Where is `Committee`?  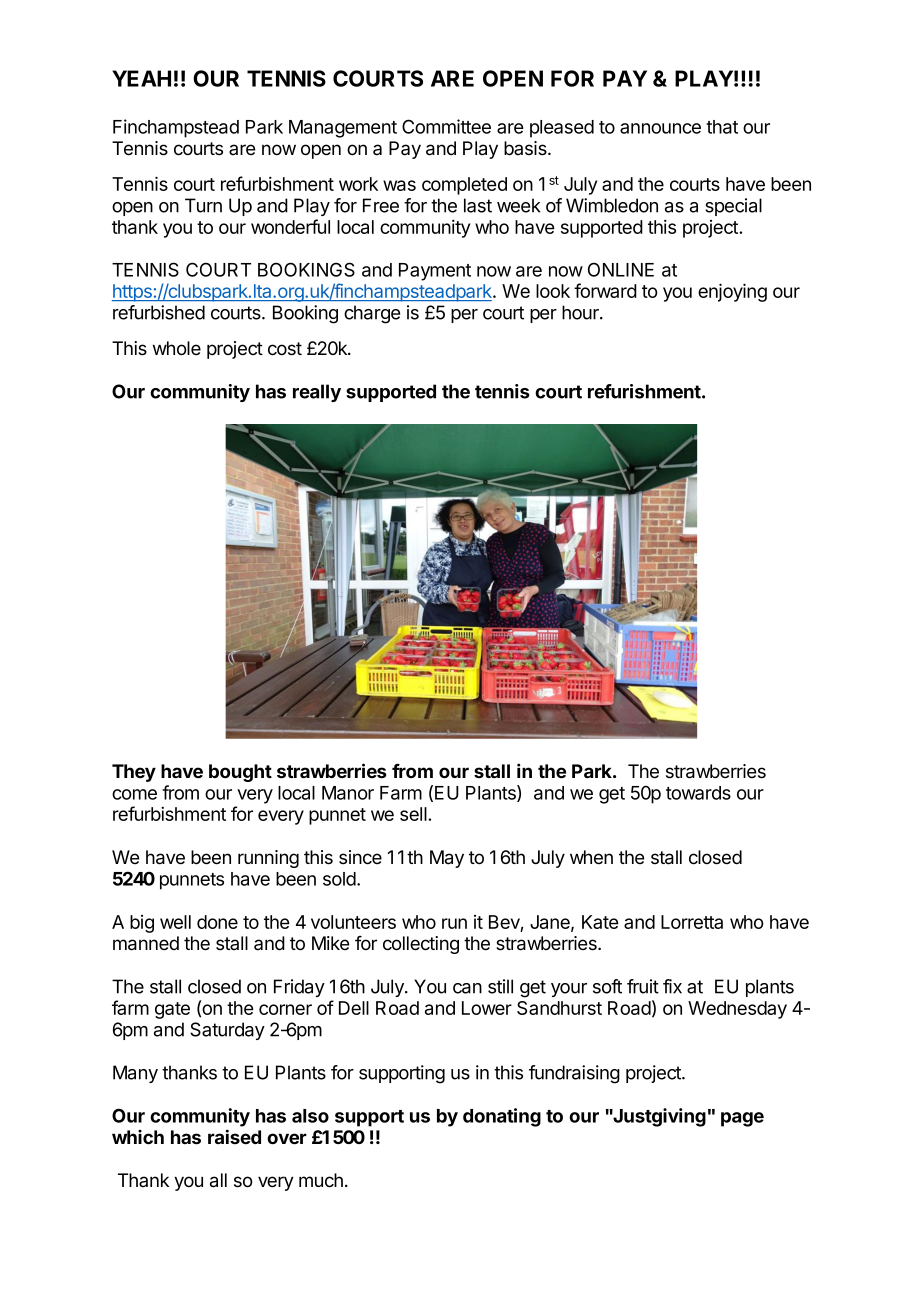
Committee is located at coordinates (446, 126).
